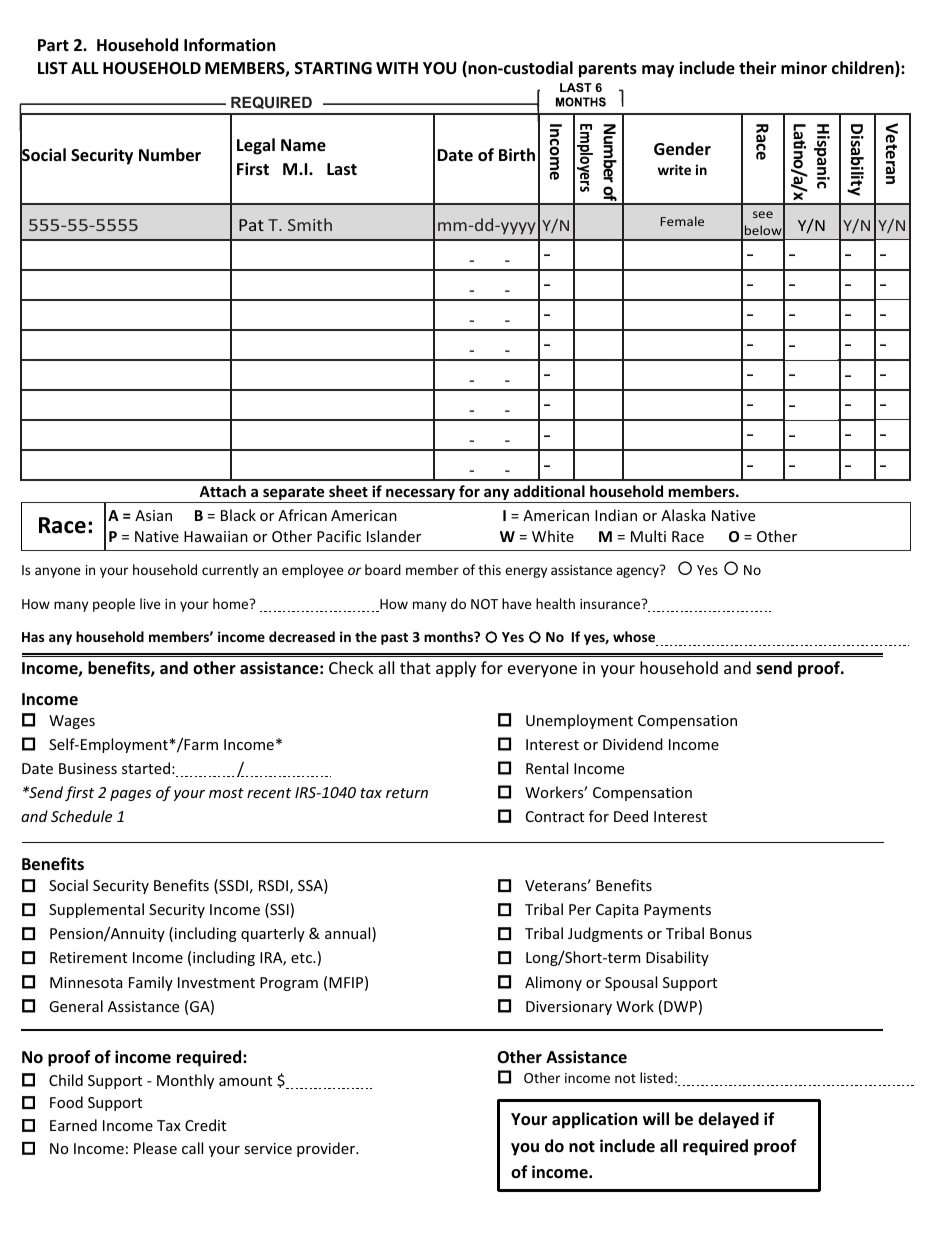  What do you see at coordinates (757, 68) in the image?
I see `their` at bounding box center [757, 68].
